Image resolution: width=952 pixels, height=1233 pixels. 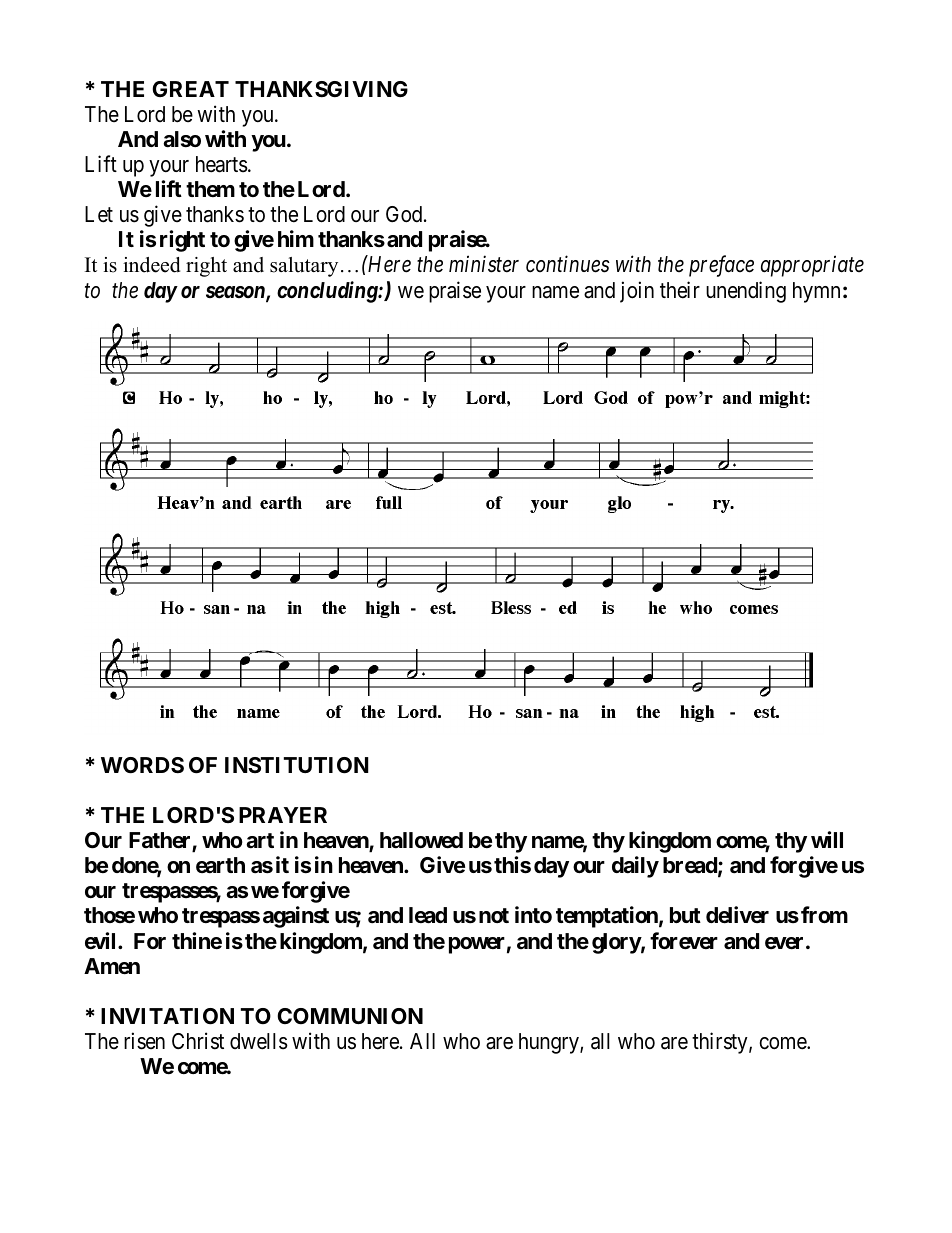 I want to click on God, so click(x=405, y=214).
